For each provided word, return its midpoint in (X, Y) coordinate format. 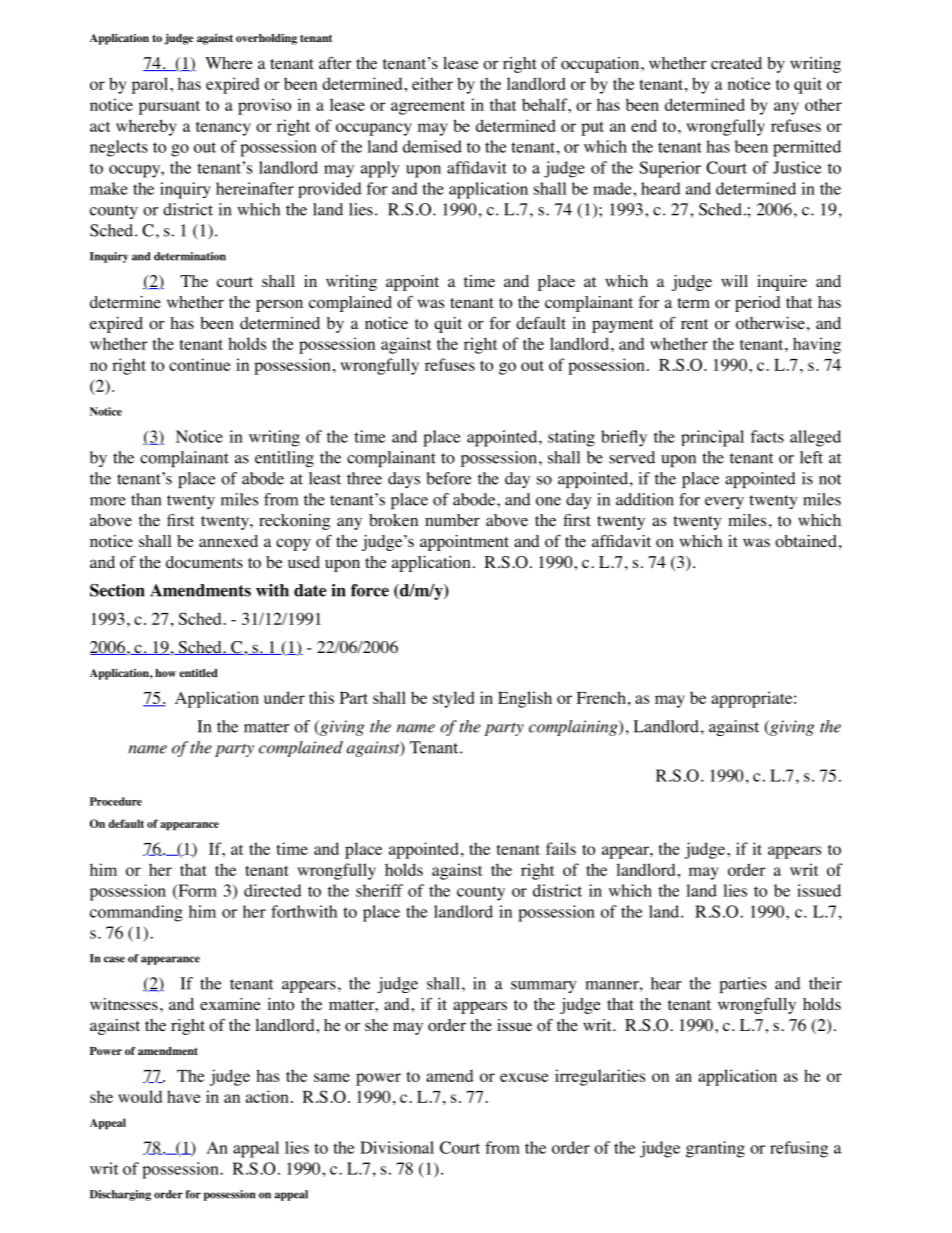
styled (454, 699)
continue (200, 364)
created (736, 63)
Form (196, 891)
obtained (806, 541)
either (432, 83)
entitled (199, 673)
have (184, 1096)
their (825, 983)
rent (694, 324)
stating (571, 438)
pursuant (169, 107)
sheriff (379, 890)
